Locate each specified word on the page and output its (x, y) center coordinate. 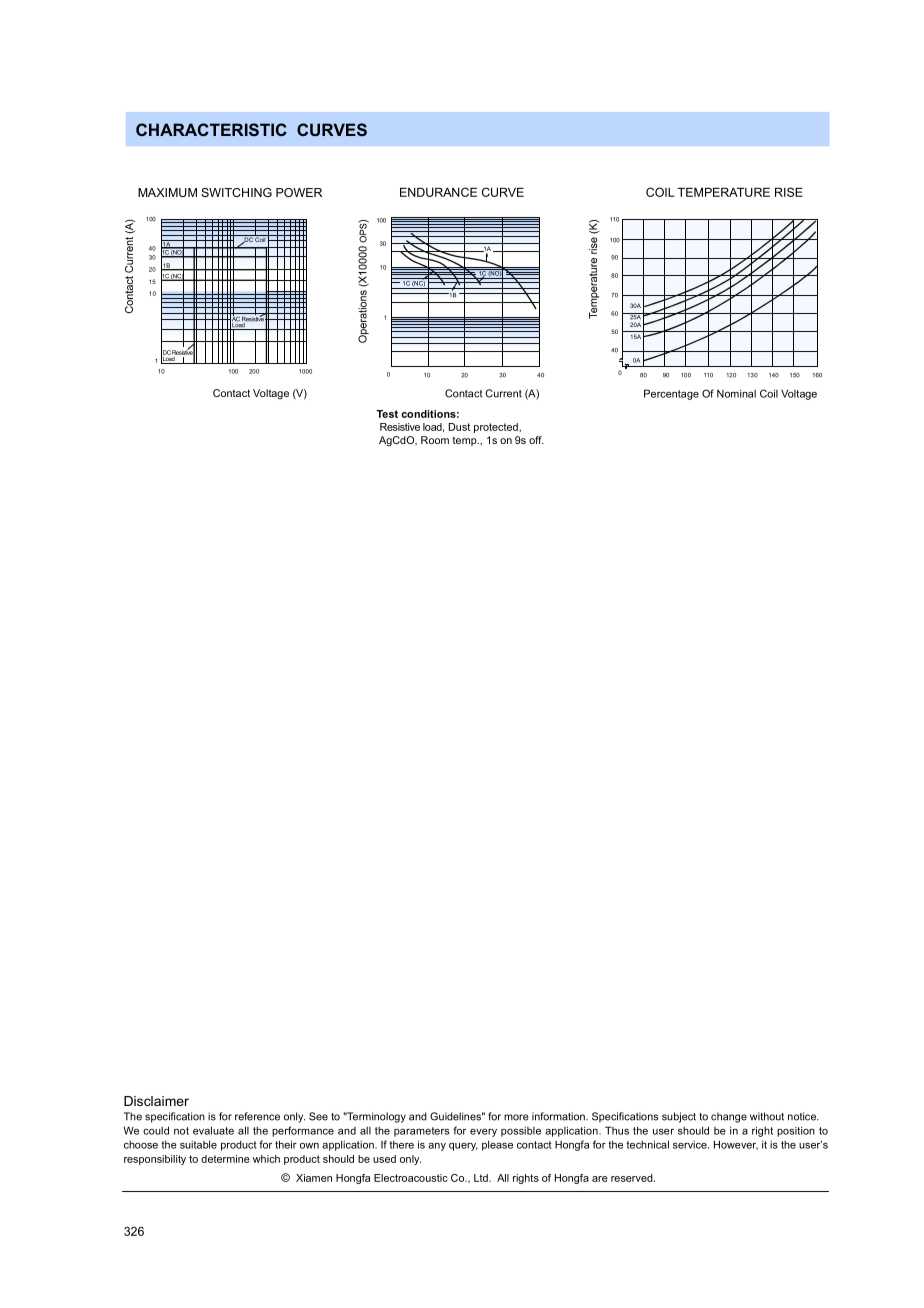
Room (435, 440)
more (516, 1117)
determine (225, 1159)
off (536, 440)
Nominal (736, 394)
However (736, 1145)
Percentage (671, 394)
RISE (789, 192)
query (463, 1147)
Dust (459, 427)
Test (387, 414)
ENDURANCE (438, 192)
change (729, 1117)
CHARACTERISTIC (211, 129)
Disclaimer (156, 1101)
